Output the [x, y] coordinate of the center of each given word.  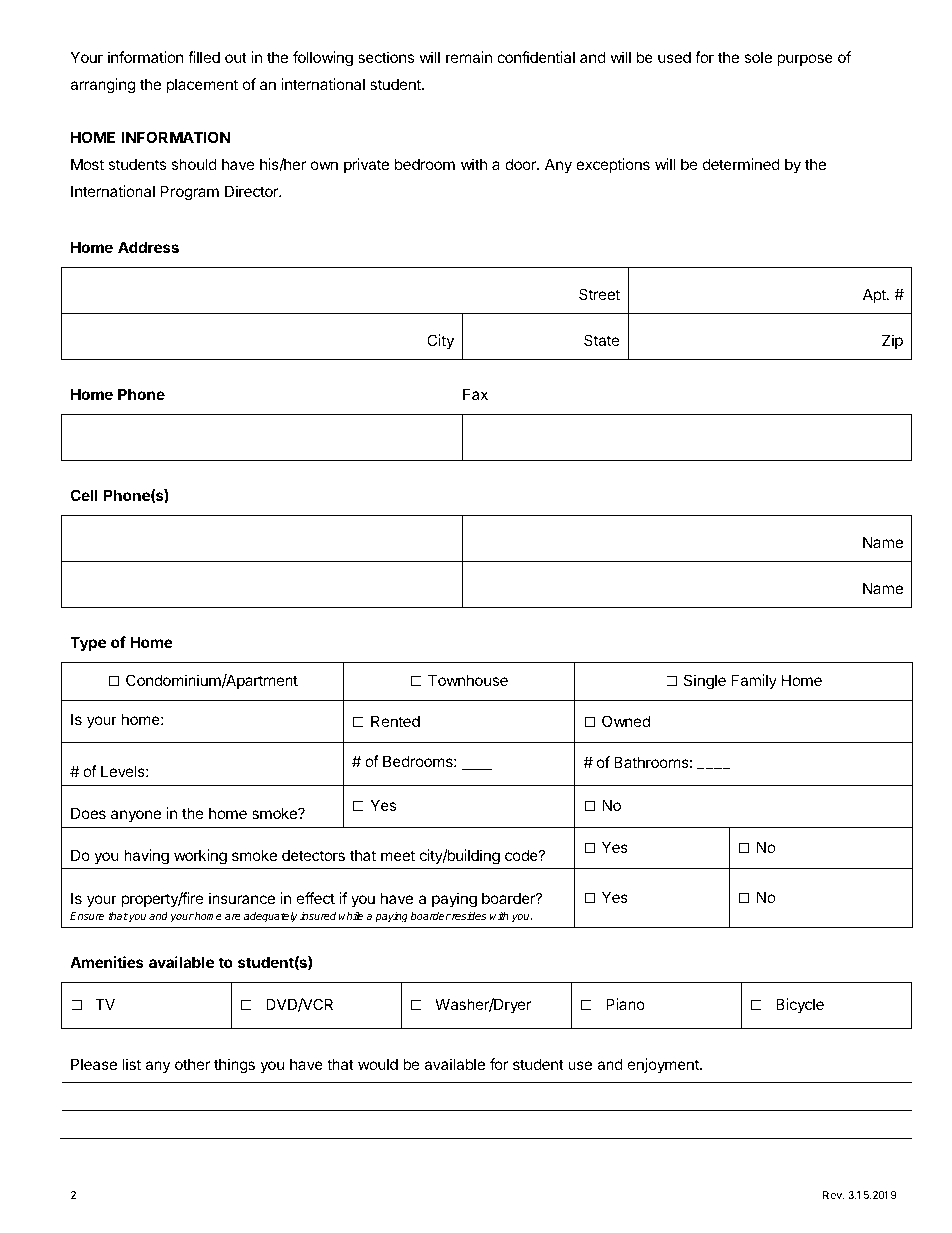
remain [469, 57]
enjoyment [664, 1065]
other [192, 1064]
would [378, 1064]
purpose [805, 60]
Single [705, 682]
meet [398, 855]
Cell [84, 495]
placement [202, 85]
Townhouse [468, 680]
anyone [136, 816]
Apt [875, 295]
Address [148, 247]
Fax [475, 394]
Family [754, 681]
